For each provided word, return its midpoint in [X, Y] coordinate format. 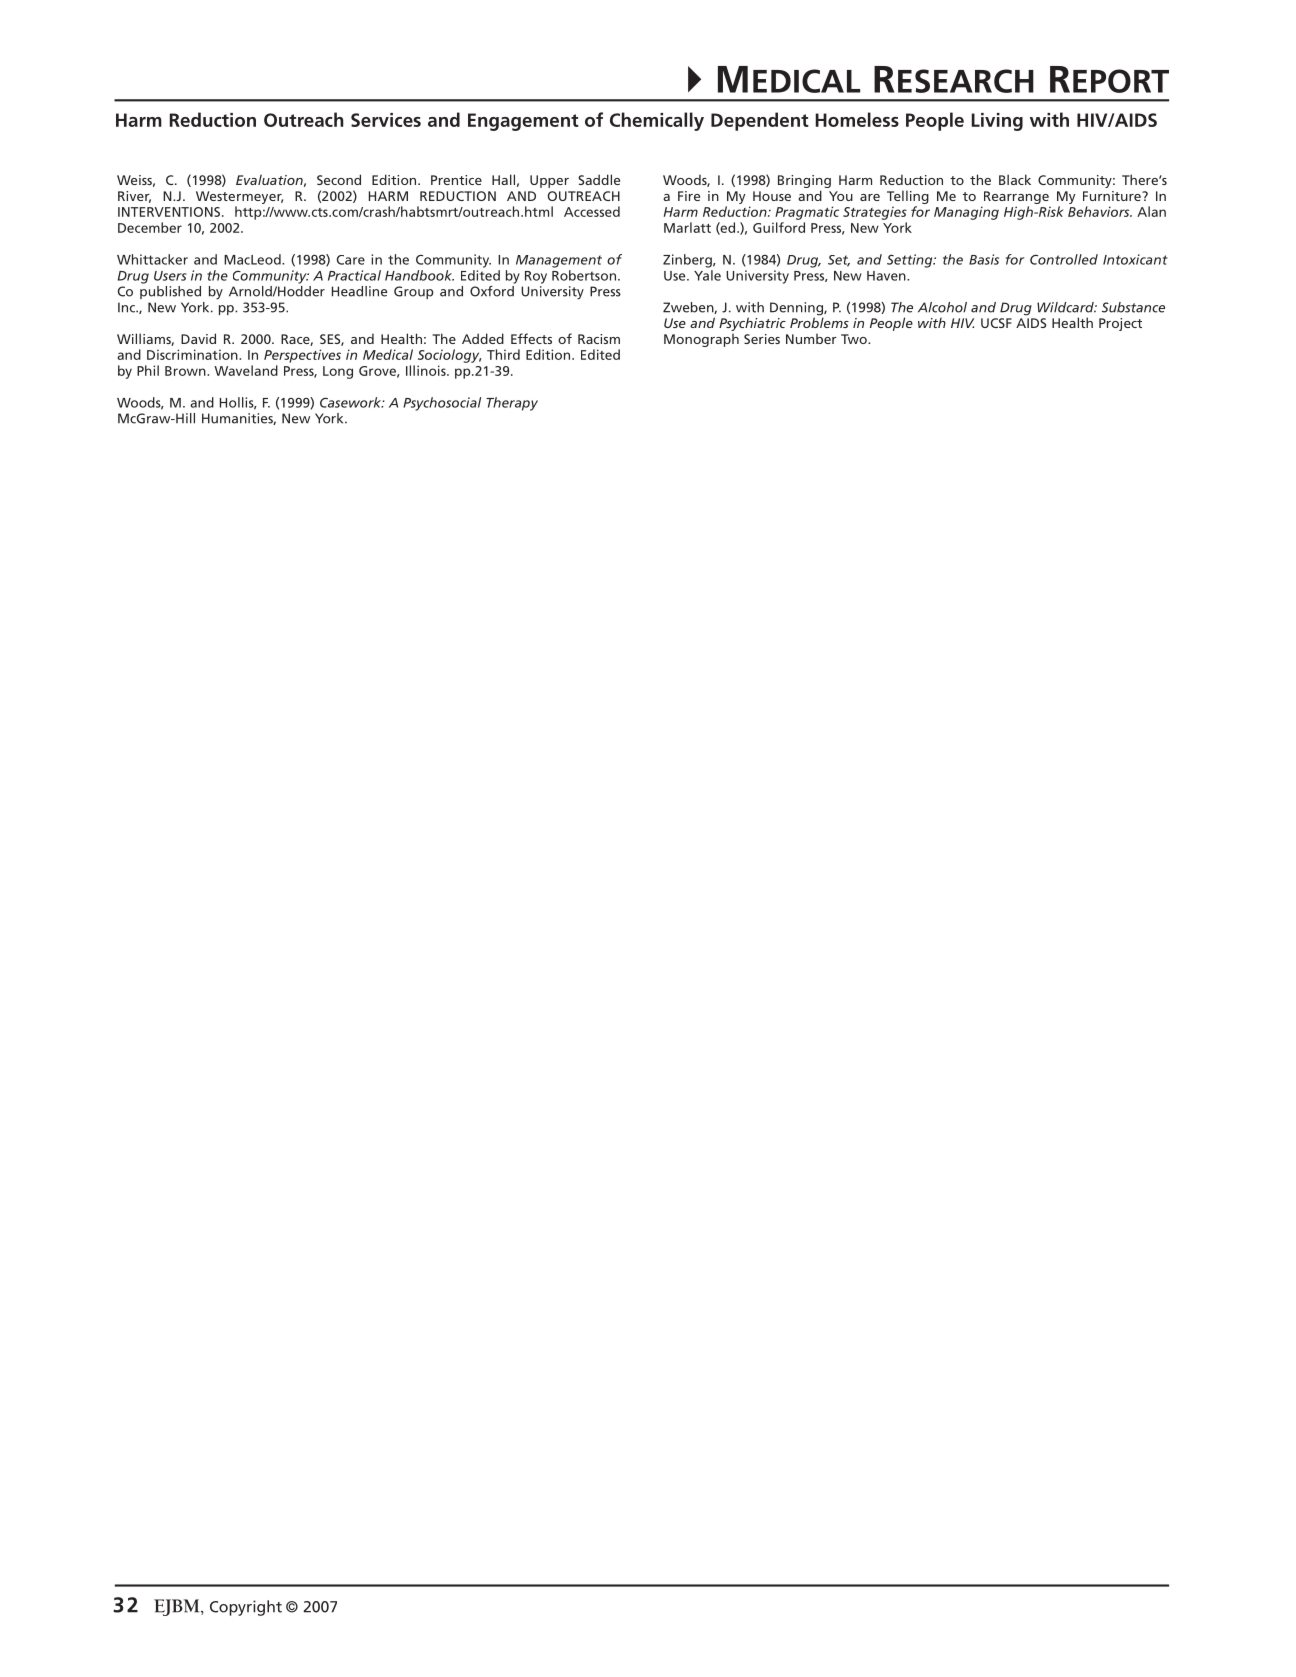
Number [811, 339]
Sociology [450, 356]
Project [1120, 324]
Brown [186, 371]
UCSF [996, 323]
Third [503, 354]
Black [1015, 179]
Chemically [657, 121]
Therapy [512, 404]
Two [855, 339]
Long [338, 372]
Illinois [427, 370]
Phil [148, 370]
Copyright [246, 1608]
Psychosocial [442, 404]
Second [339, 179]
